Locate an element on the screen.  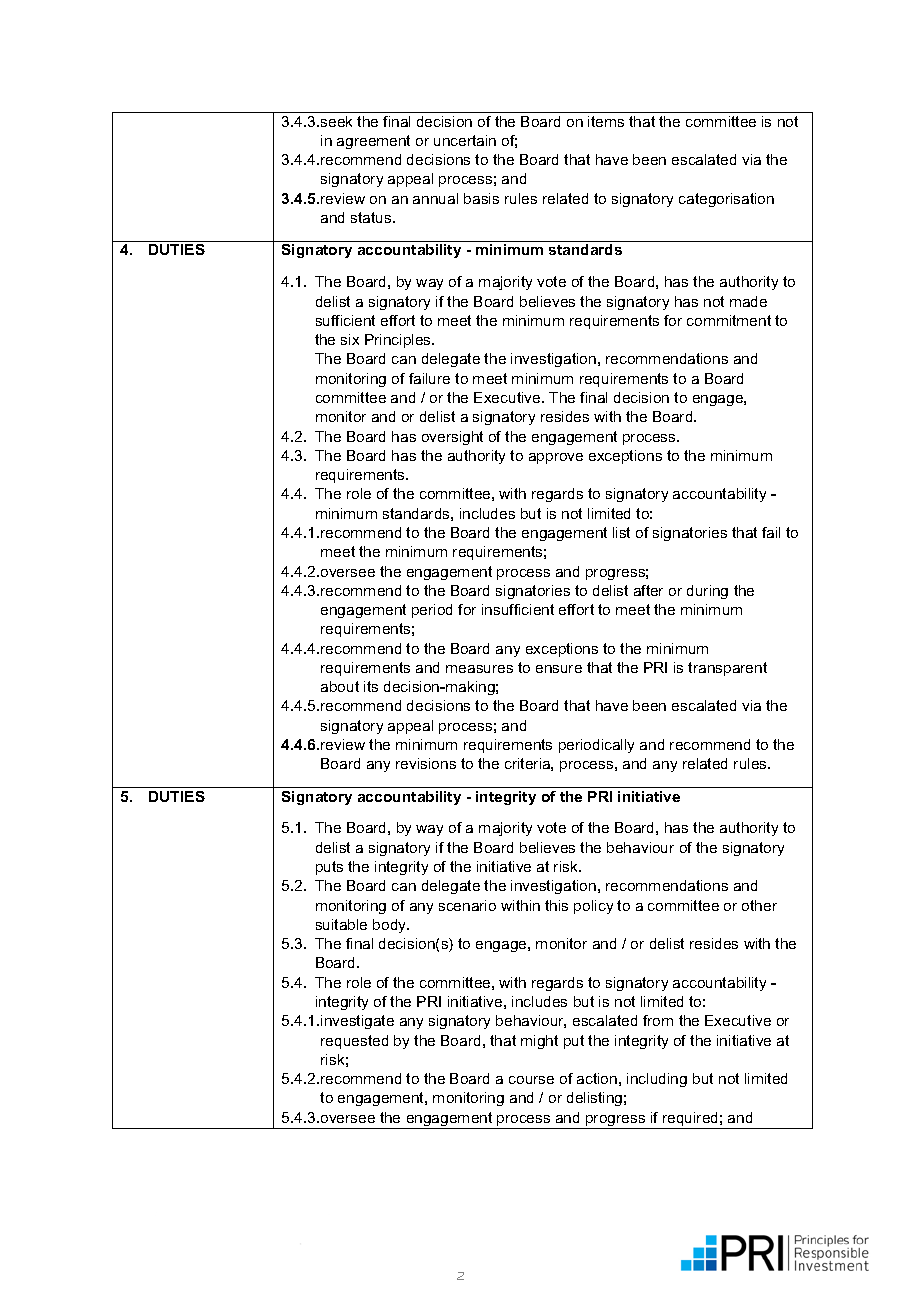
agreement is located at coordinates (373, 142).
